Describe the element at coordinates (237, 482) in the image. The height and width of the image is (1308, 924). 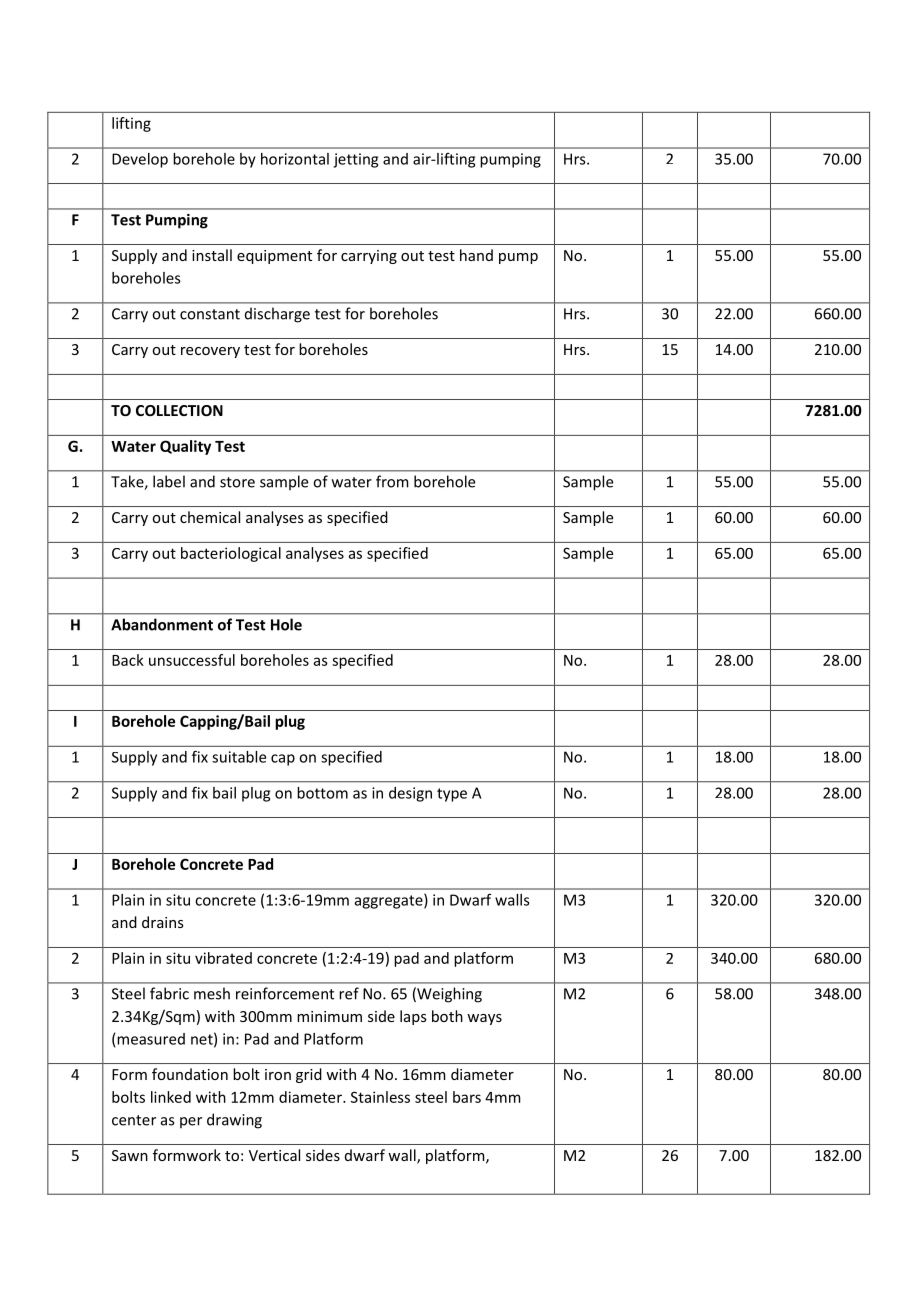
I see `store` at that location.
